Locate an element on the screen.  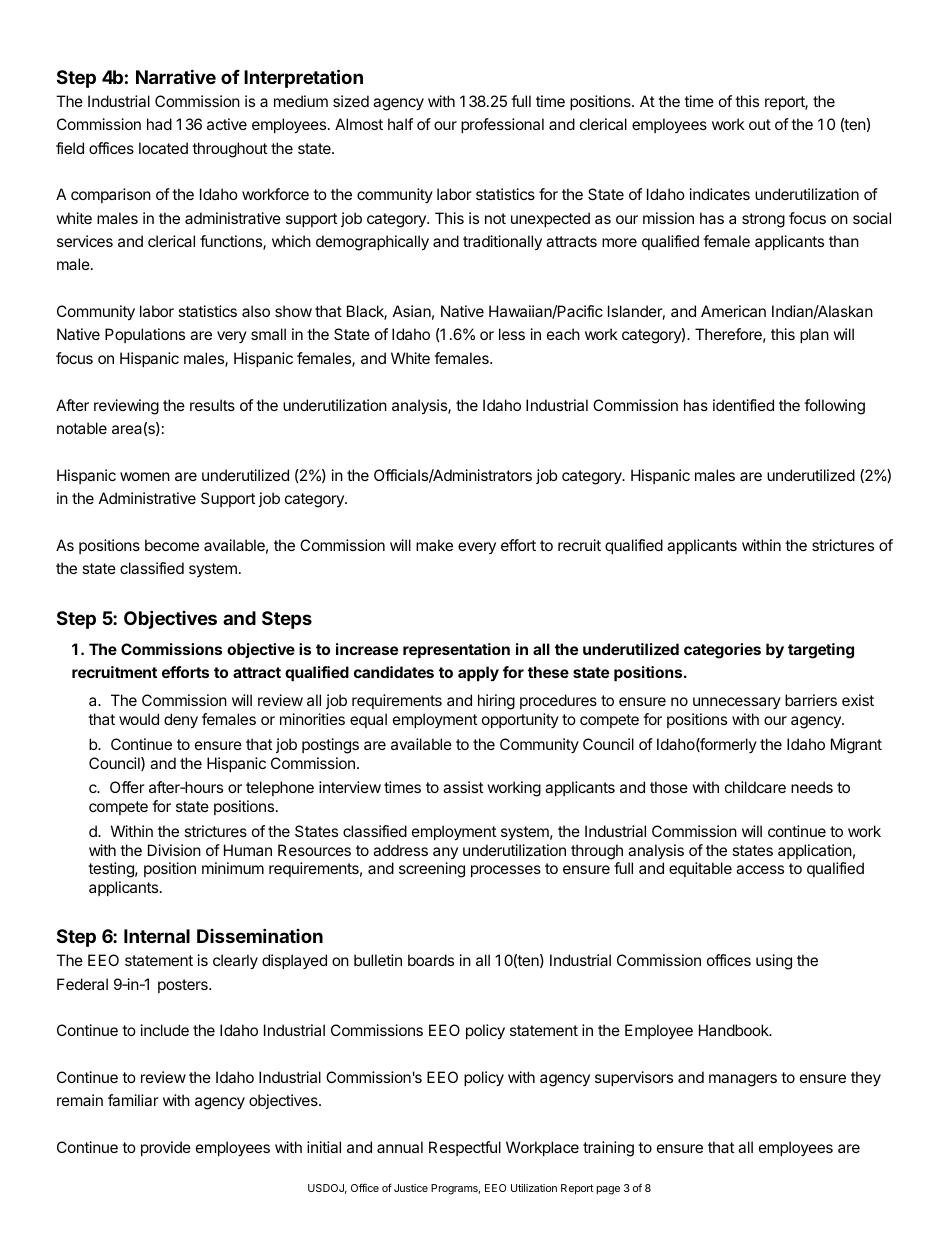
make is located at coordinates (434, 545).
